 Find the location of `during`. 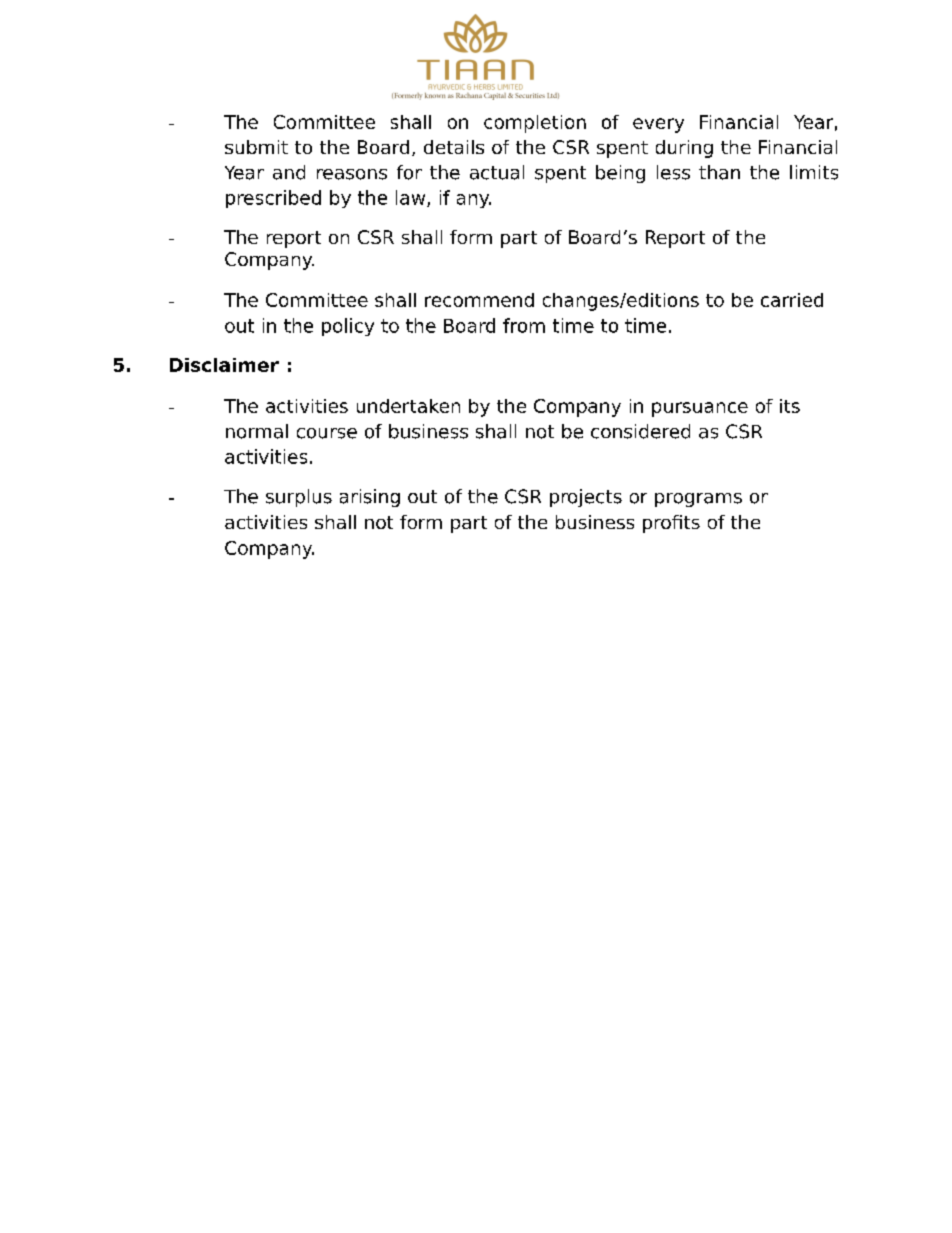

during is located at coordinates (684, 149).
